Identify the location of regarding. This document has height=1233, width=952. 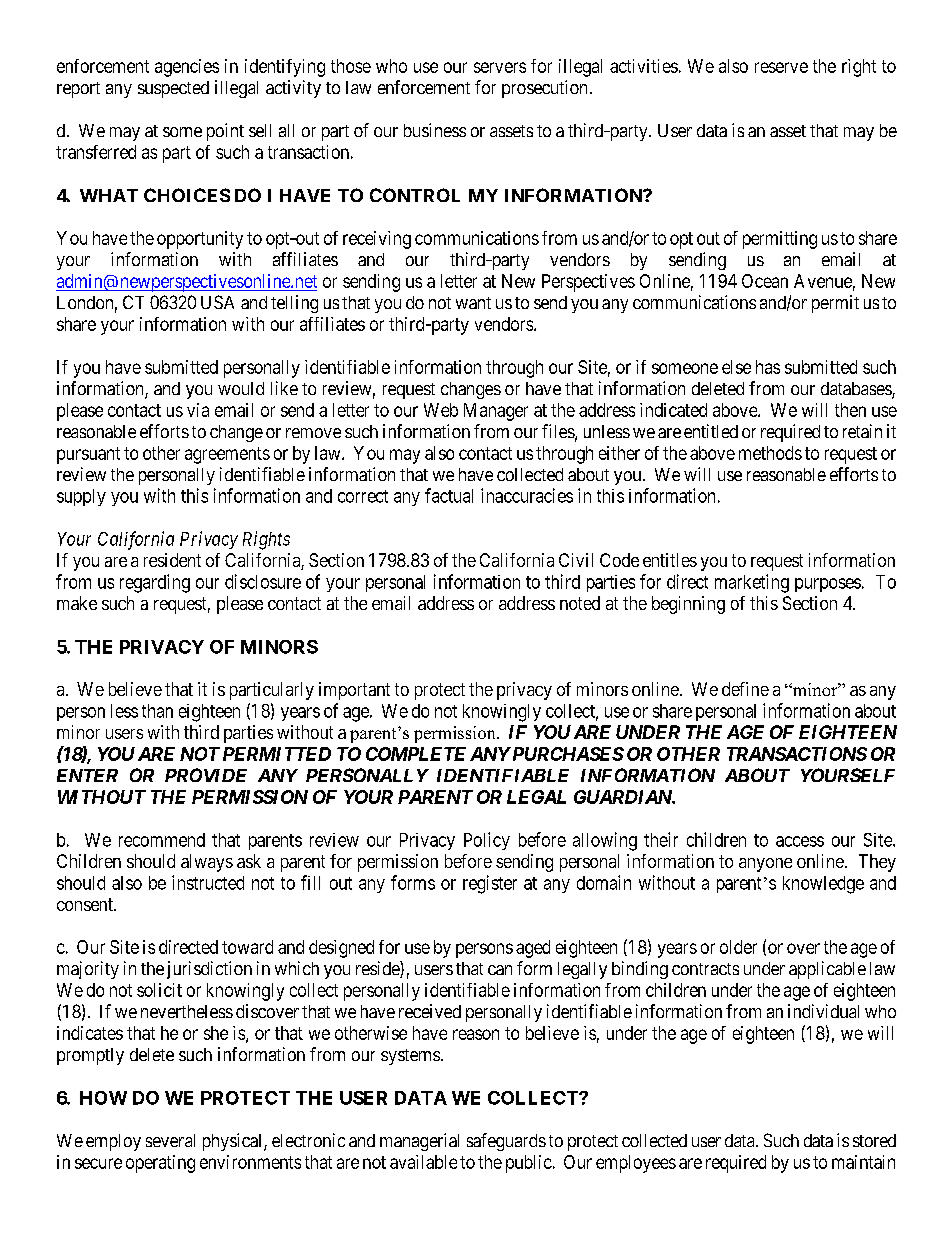
(155, 583).
